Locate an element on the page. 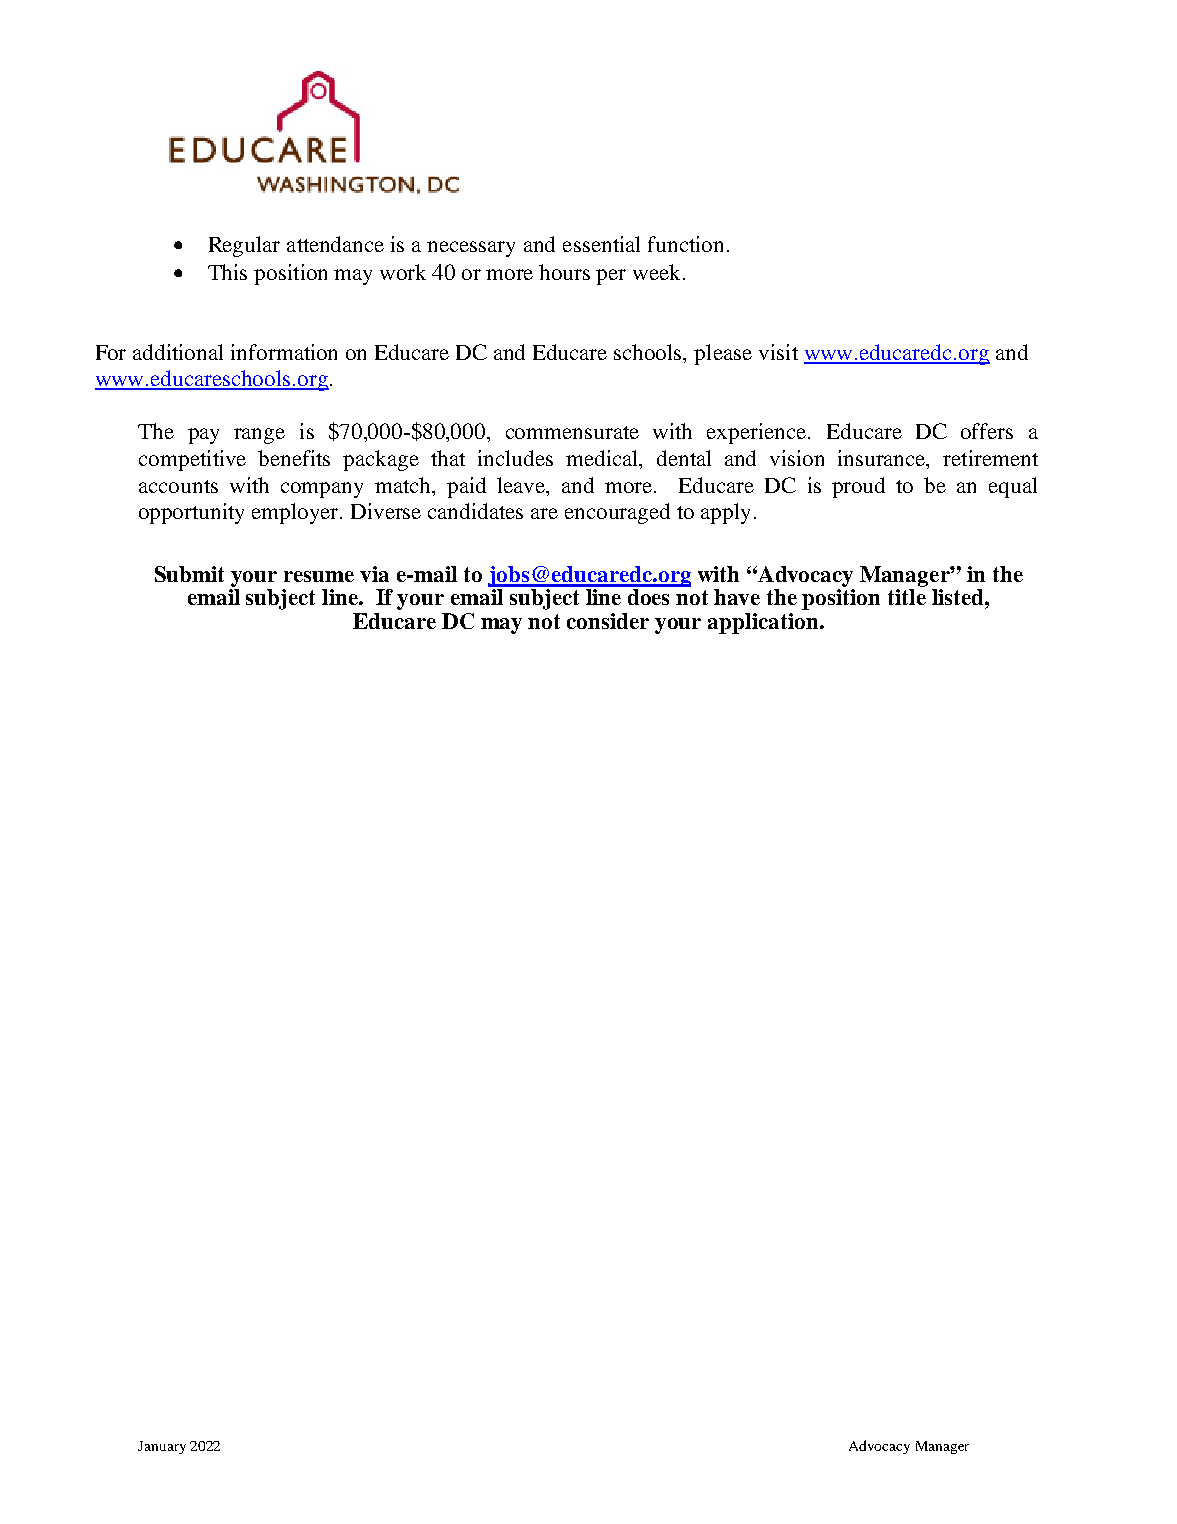 The height and width of the document is (1524, 1177). hours is located at coordinates (564, 272).
